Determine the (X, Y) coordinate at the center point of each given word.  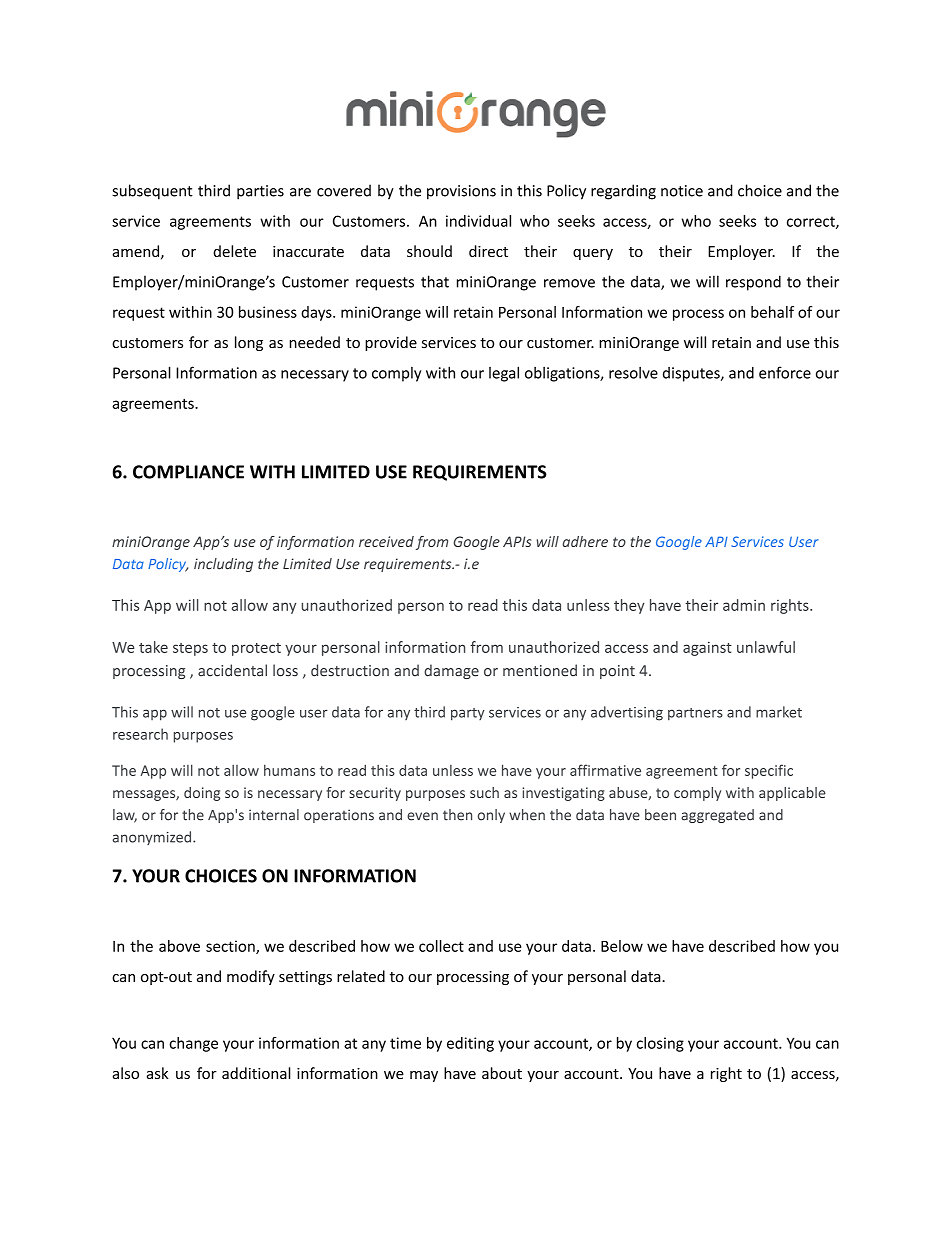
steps (190, 649)
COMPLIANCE (188, 472)
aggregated (717, 816)
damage (451, 671)
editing (470, 1044)
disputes (692, 374)
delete (234, 251)
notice (682, 191)
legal (504, 374)
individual (478, 221)
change (193, 1044)
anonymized (153, 838)
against (707, 648)
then (457, 815)
